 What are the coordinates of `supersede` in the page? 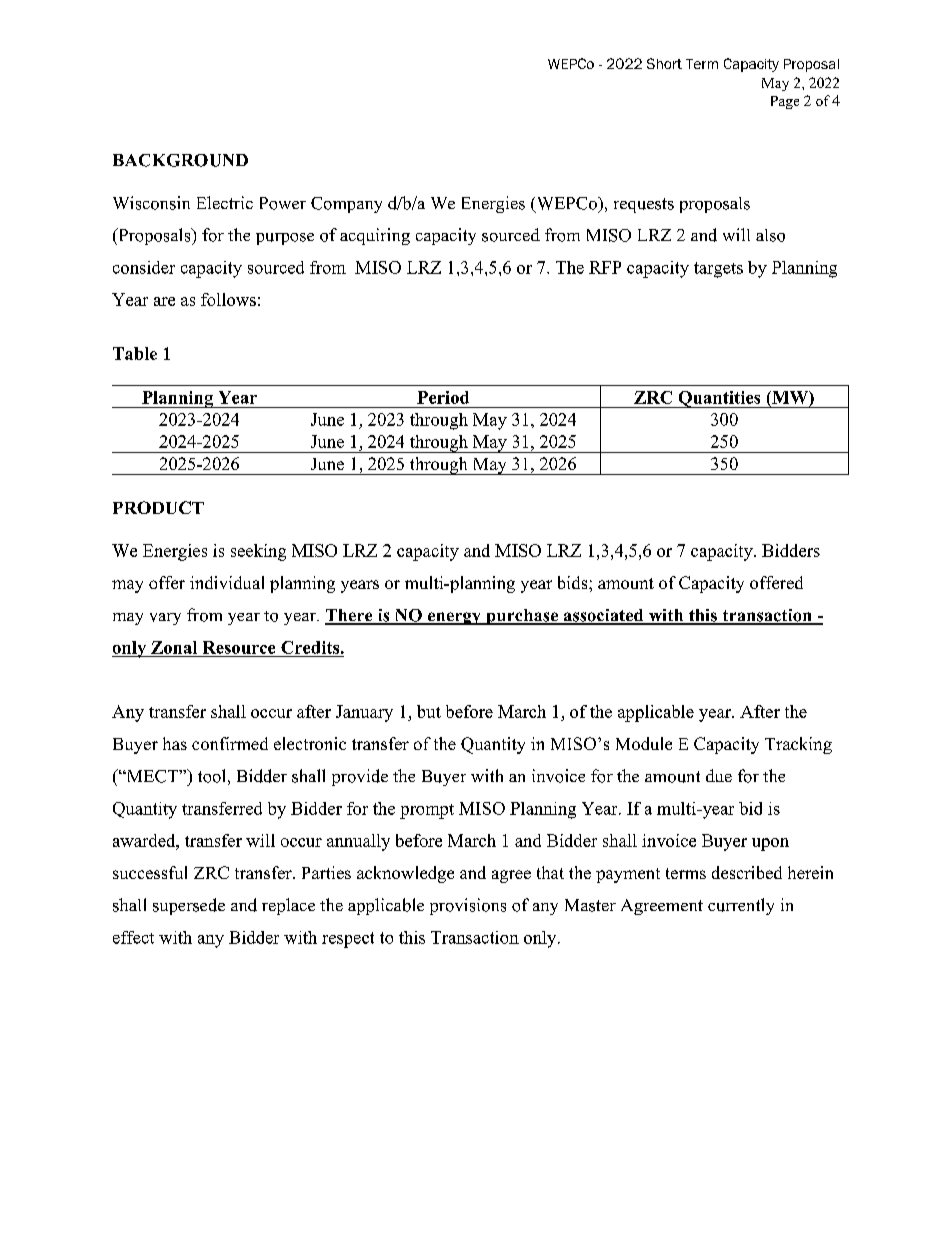 It's located at (189, 906).
